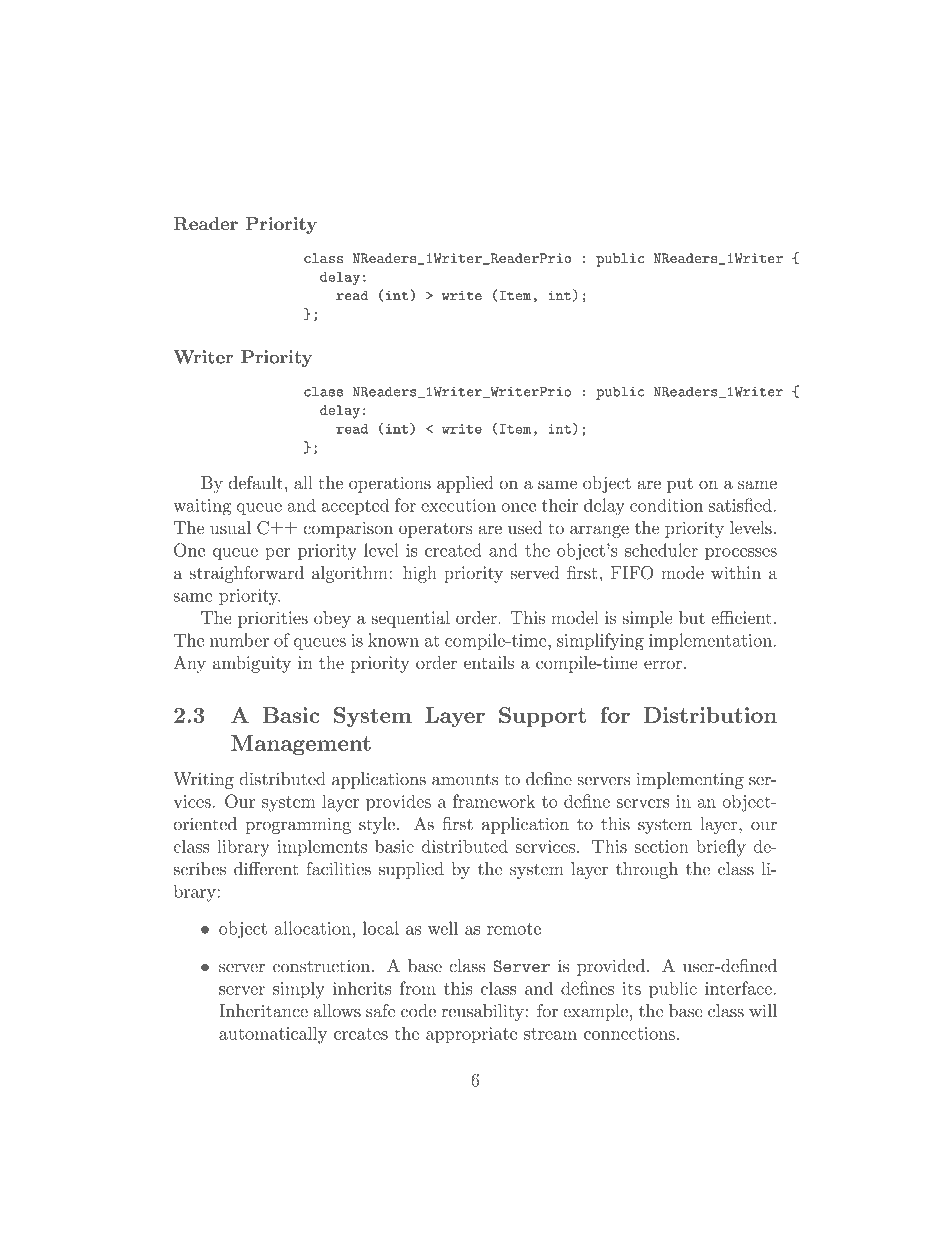 The image size is (952, 1233). What do you see at coordinates (256, 483) in the image?
I see `default` at bounding box center [256, 483].
